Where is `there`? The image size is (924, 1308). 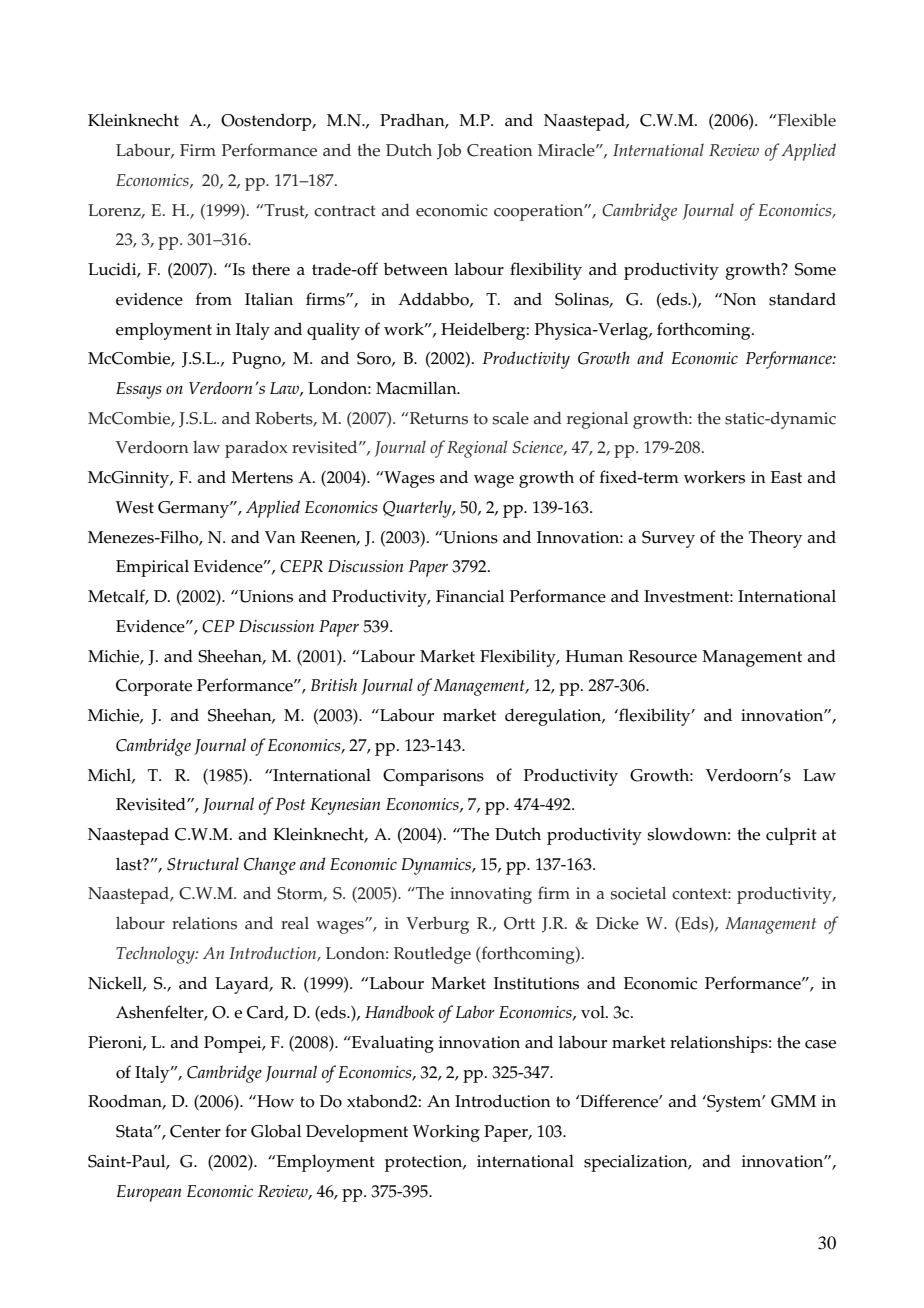
there is located at coordinates (271, 269).
